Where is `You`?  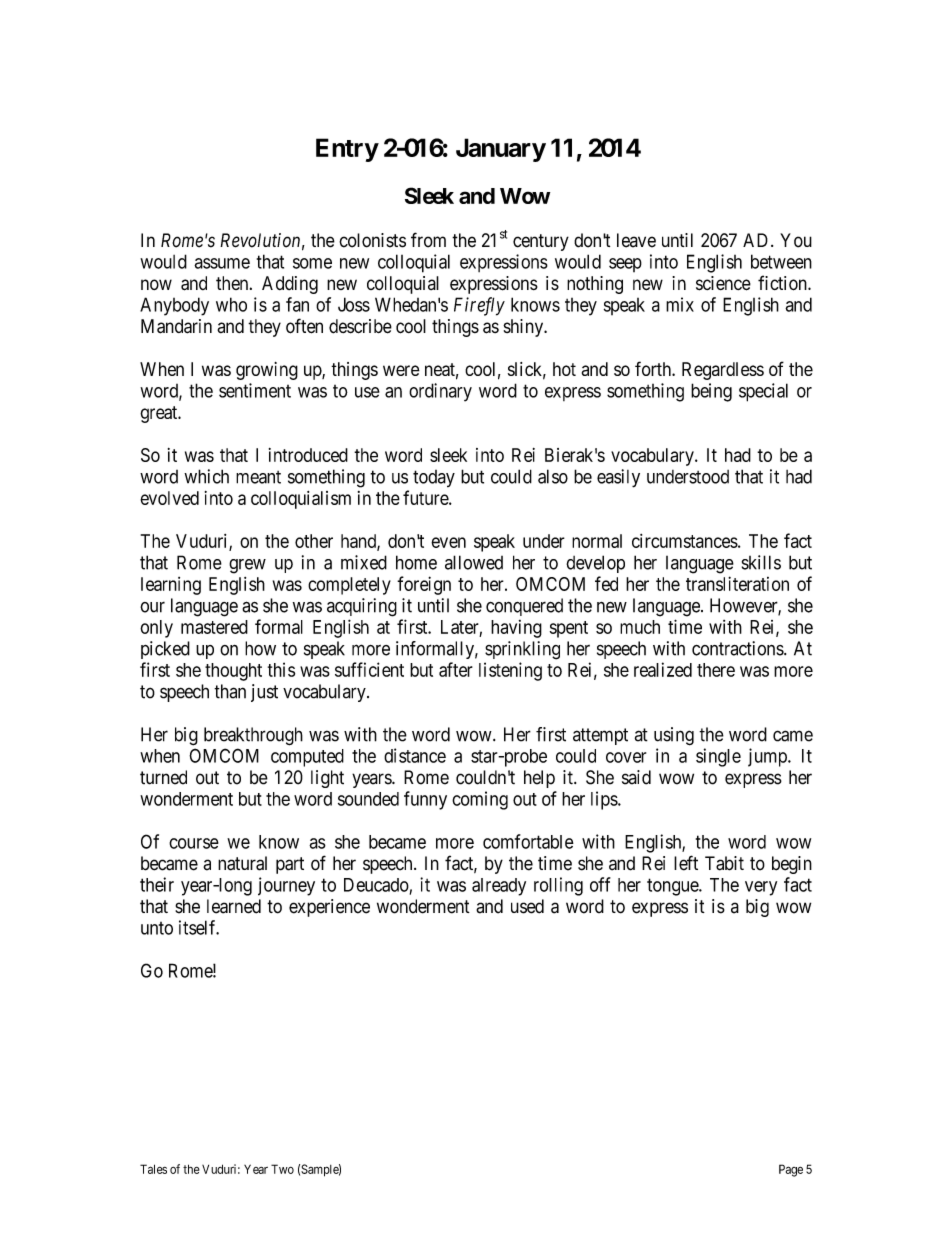
You is located at coordinates (796, 240).
